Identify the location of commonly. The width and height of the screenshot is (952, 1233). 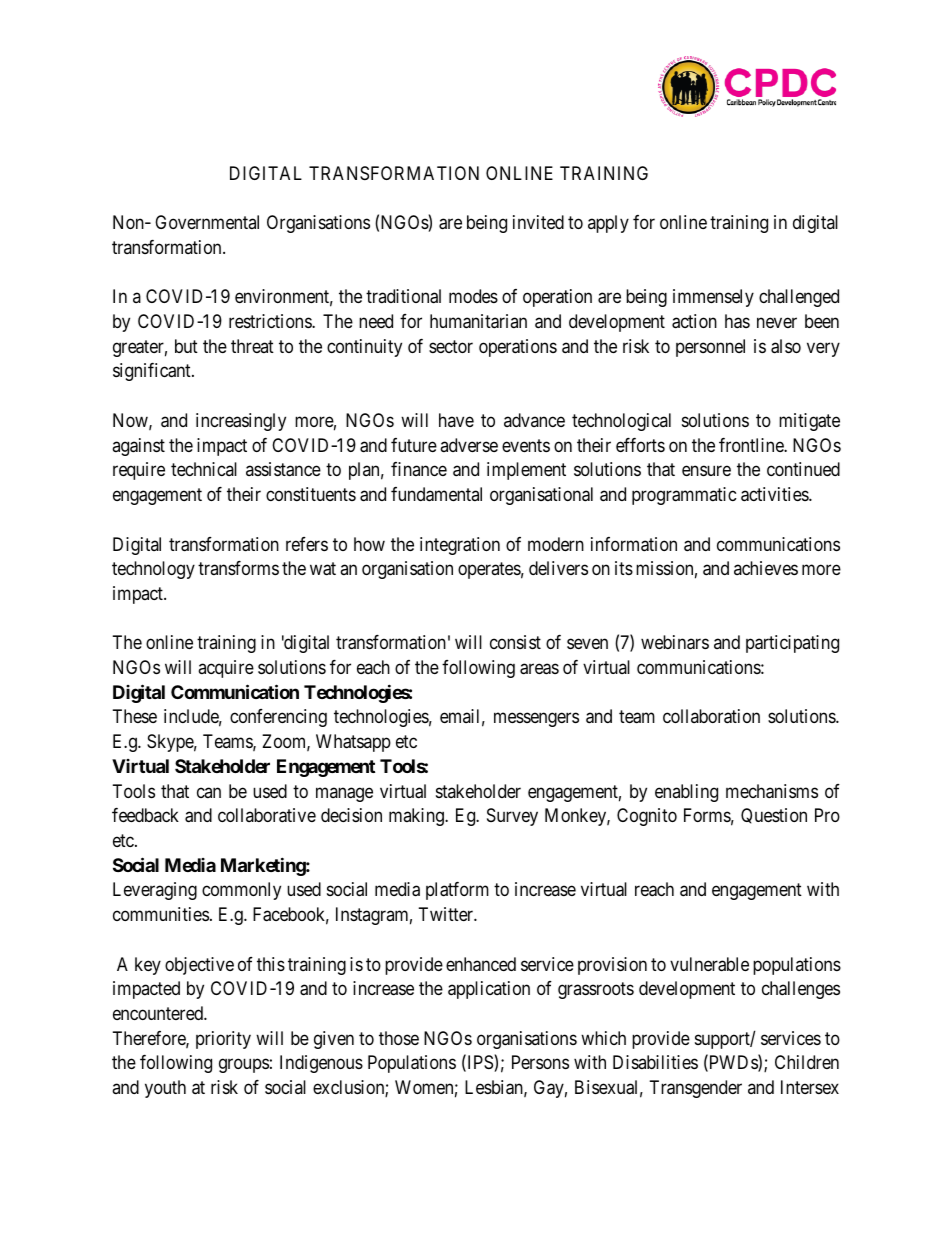
(241, 891).
